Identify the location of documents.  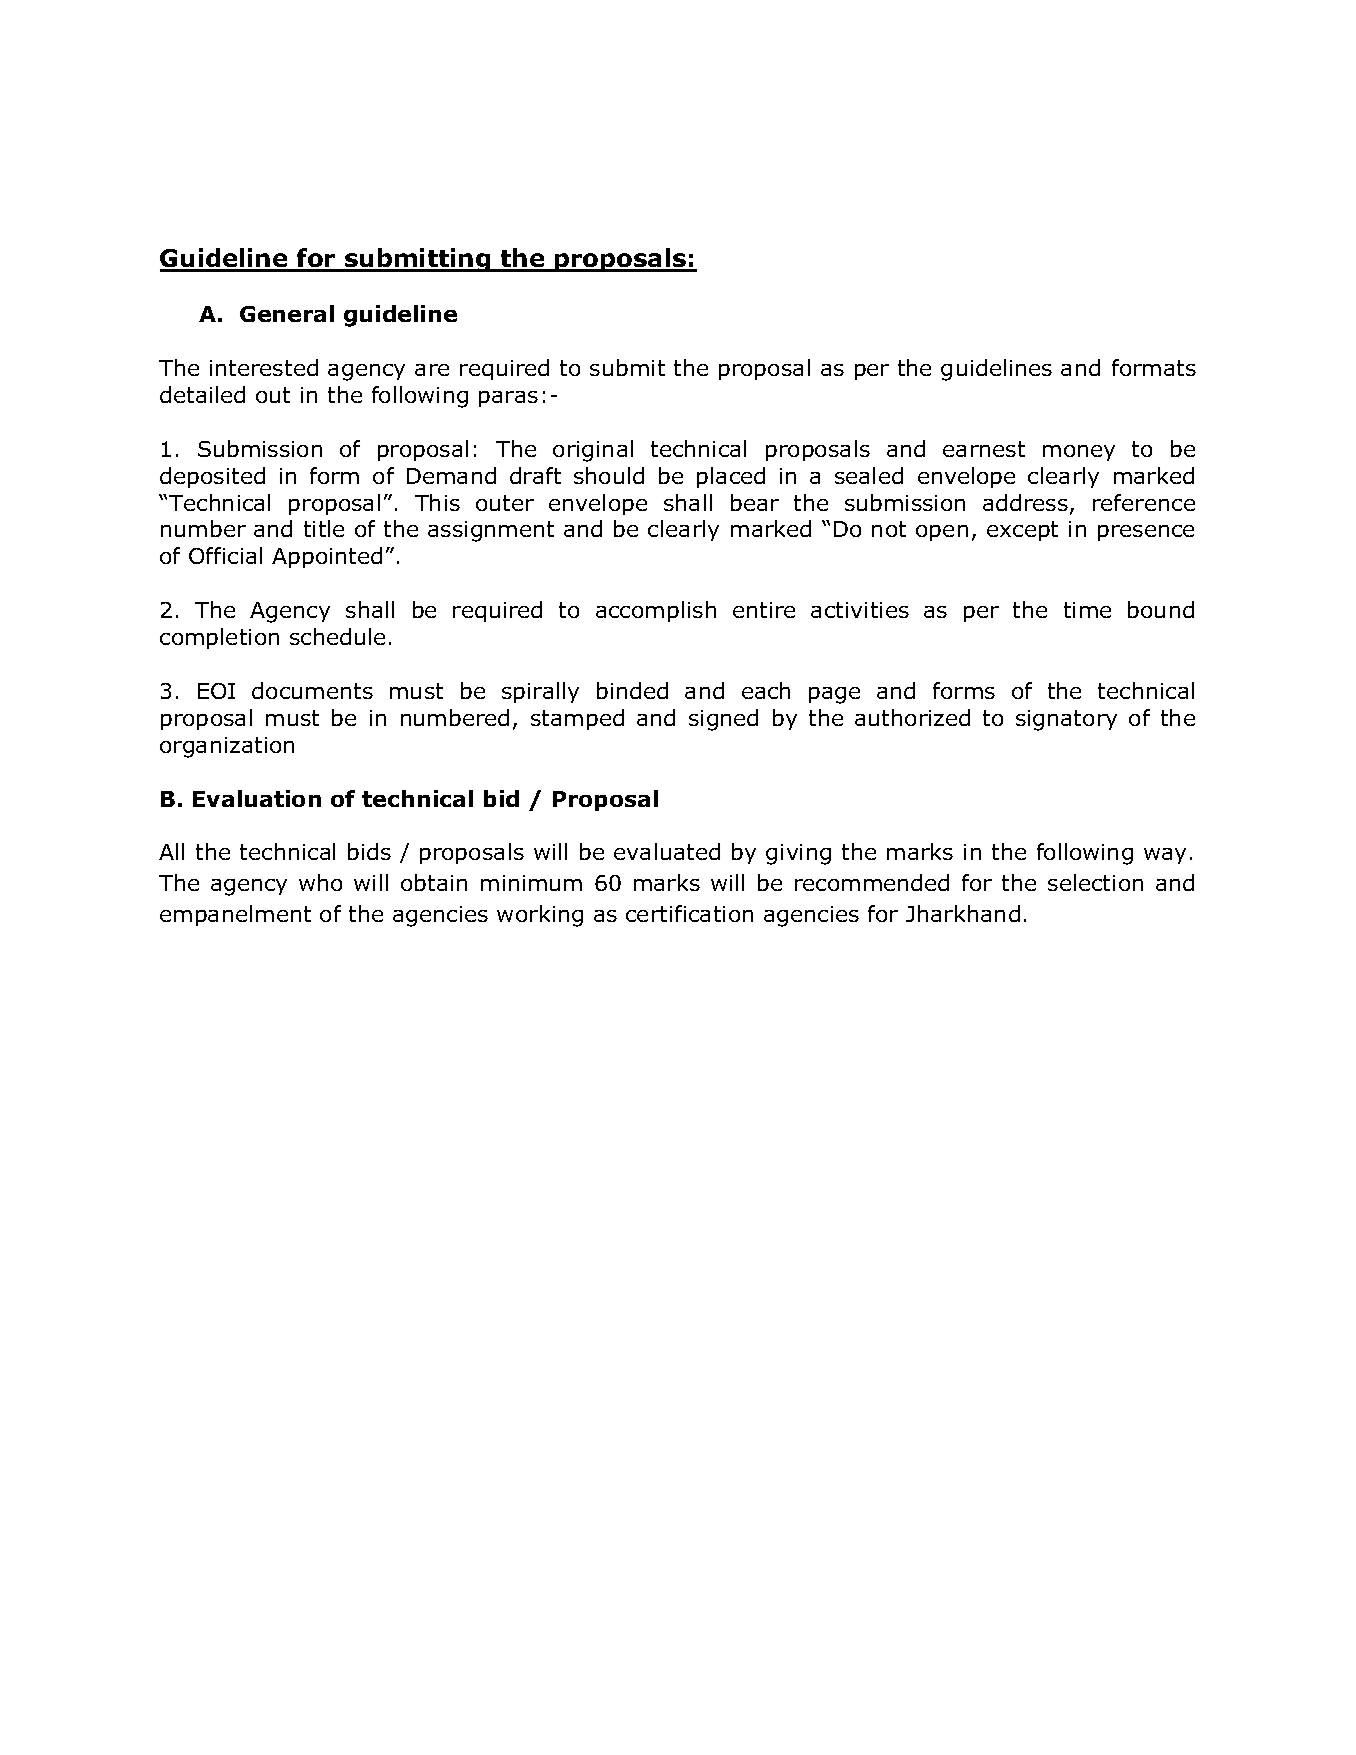
(312, 690).
